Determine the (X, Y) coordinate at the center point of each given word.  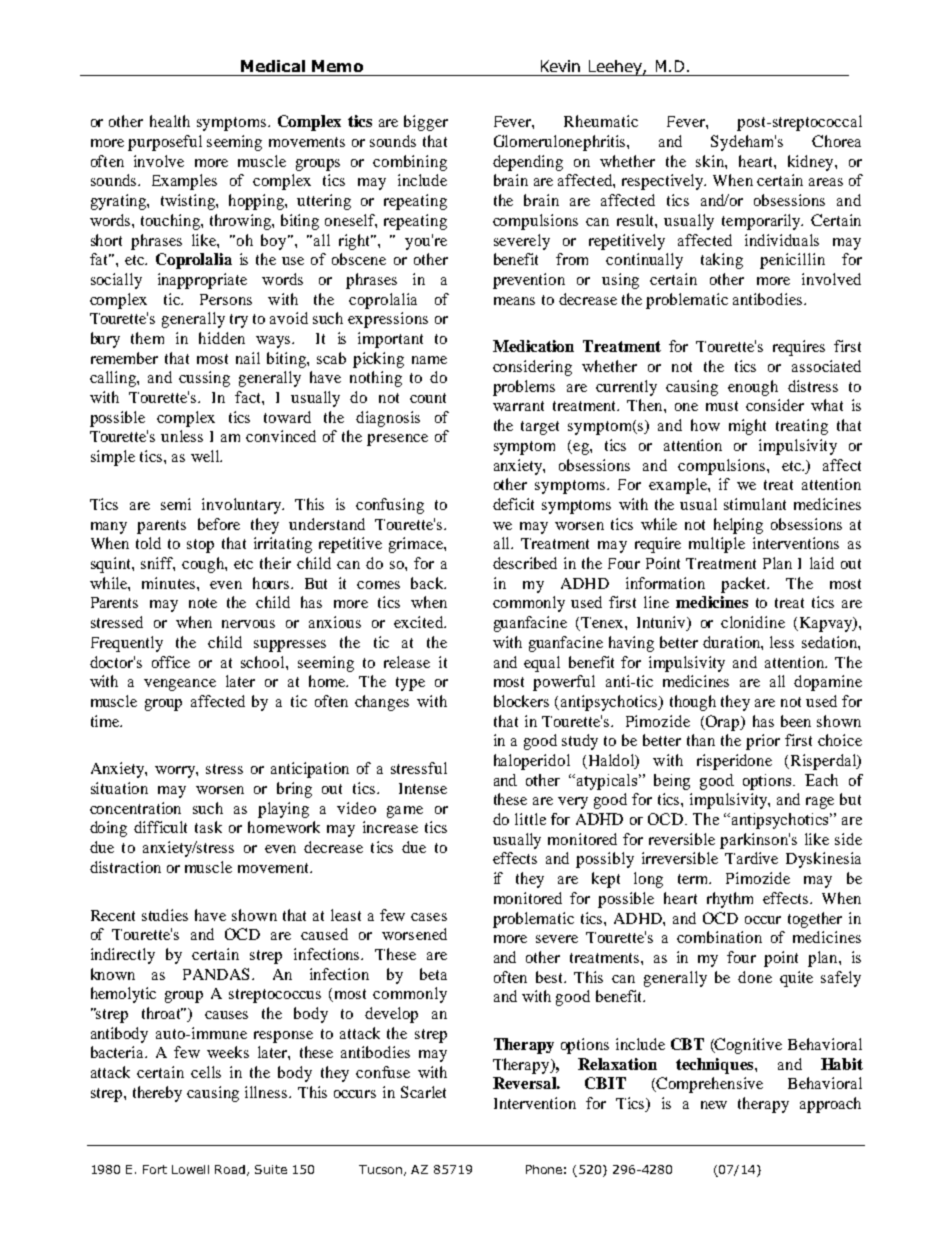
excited (420, 622)
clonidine (753, 622)
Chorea (836, 141)
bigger (426, 123)
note (203, 603)
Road (230, 1169)
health (170, 121)
